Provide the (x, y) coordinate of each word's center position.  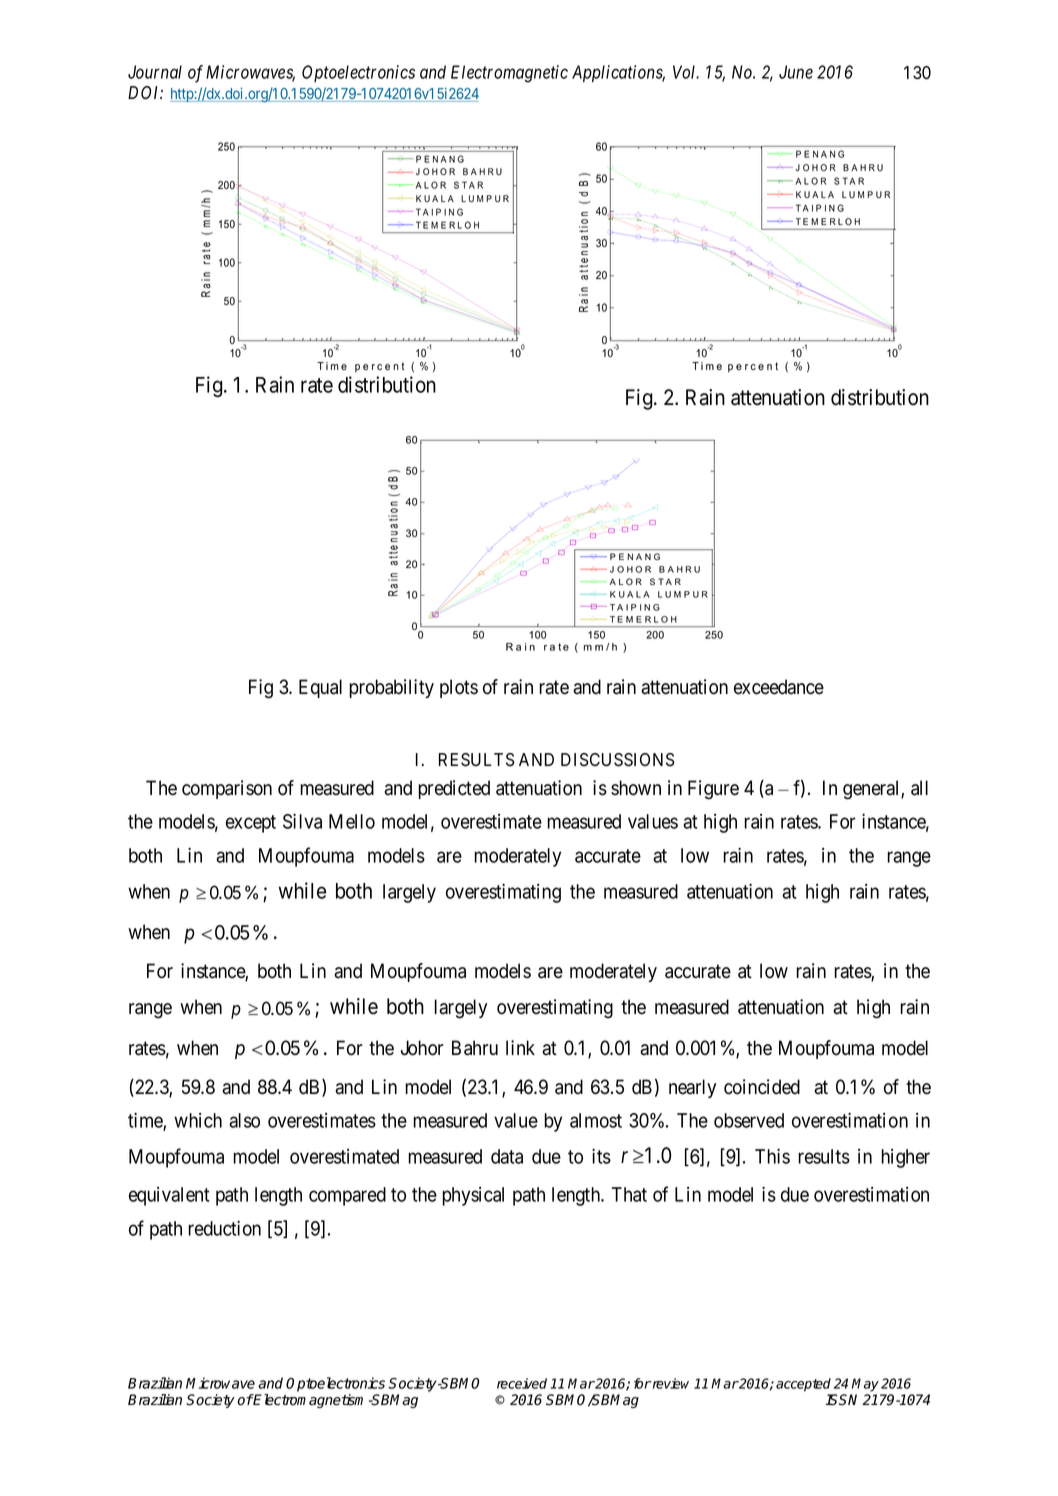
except (251, 824)
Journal (155, 72)
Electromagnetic (509, 74)
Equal (320, 688)
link (520, 1047)
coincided (762, 1087)
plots (459, 688)
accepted (803, 1385)
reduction (224, 1228)
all (919, 788)
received (522, 1383)
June (796, 72)
